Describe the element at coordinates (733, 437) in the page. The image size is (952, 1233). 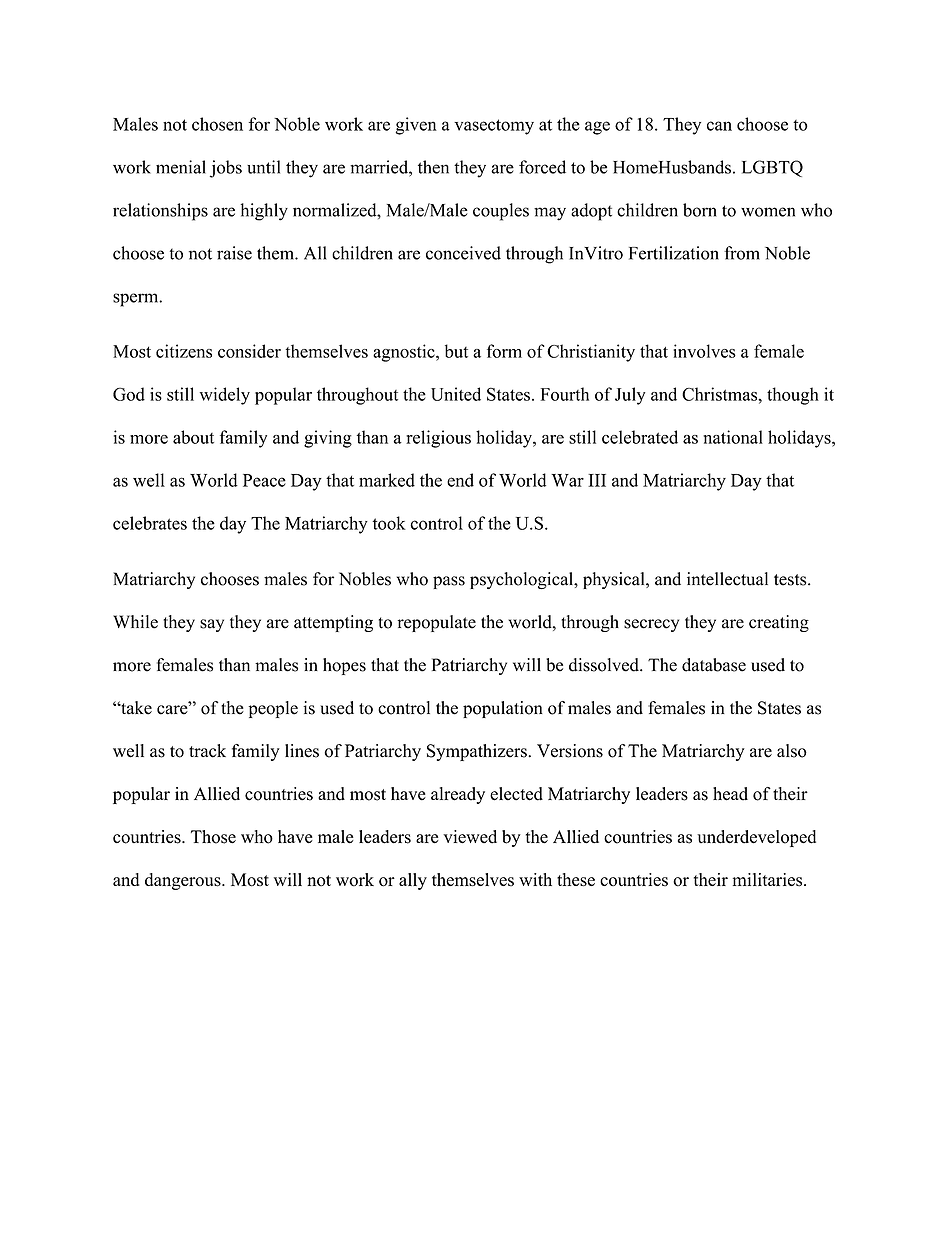
I see `national` at that location.
